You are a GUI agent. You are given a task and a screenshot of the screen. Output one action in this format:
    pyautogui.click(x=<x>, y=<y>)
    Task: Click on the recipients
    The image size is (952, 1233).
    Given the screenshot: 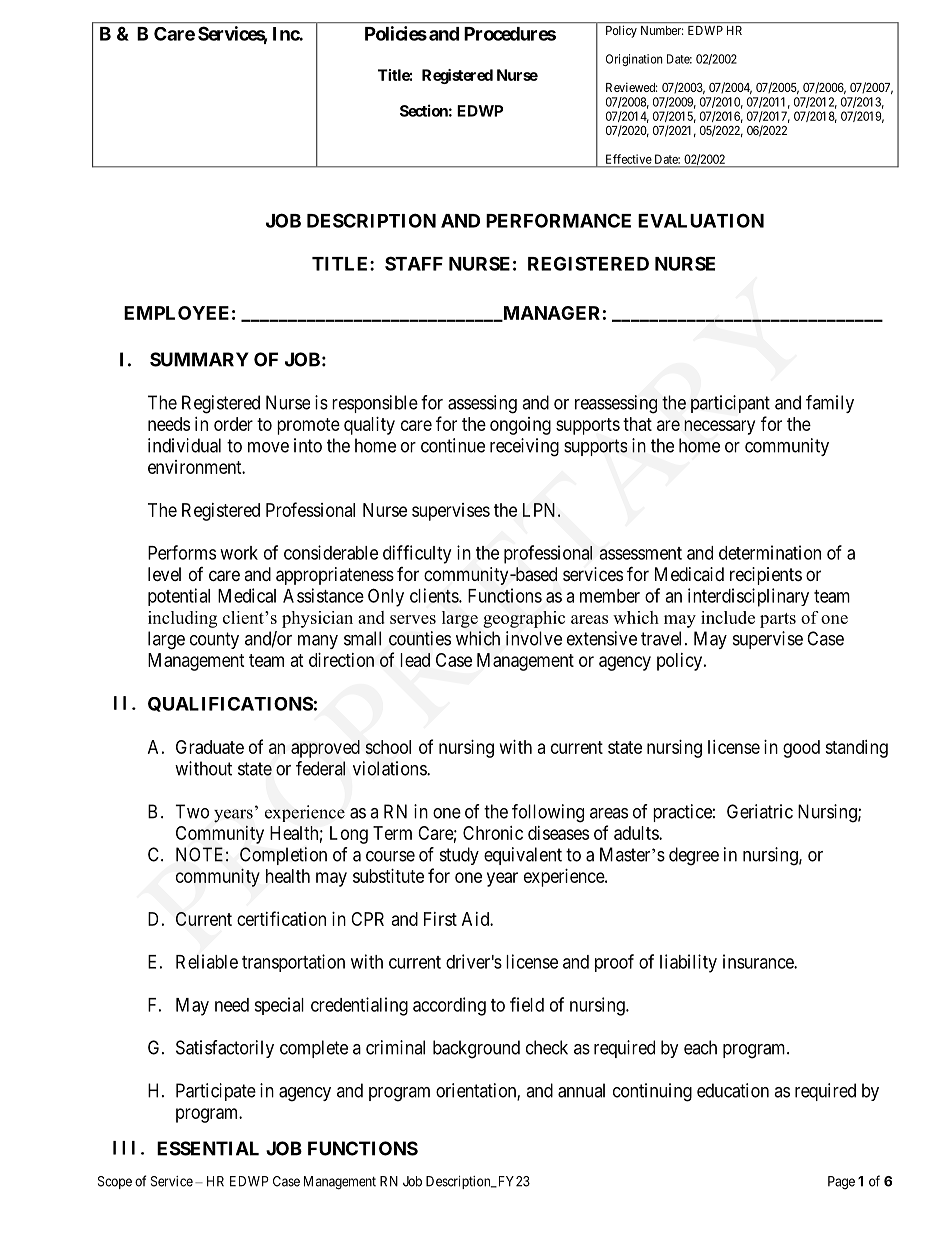 What is the action you would take?
    pyautogui.click(x=766, y=576)
